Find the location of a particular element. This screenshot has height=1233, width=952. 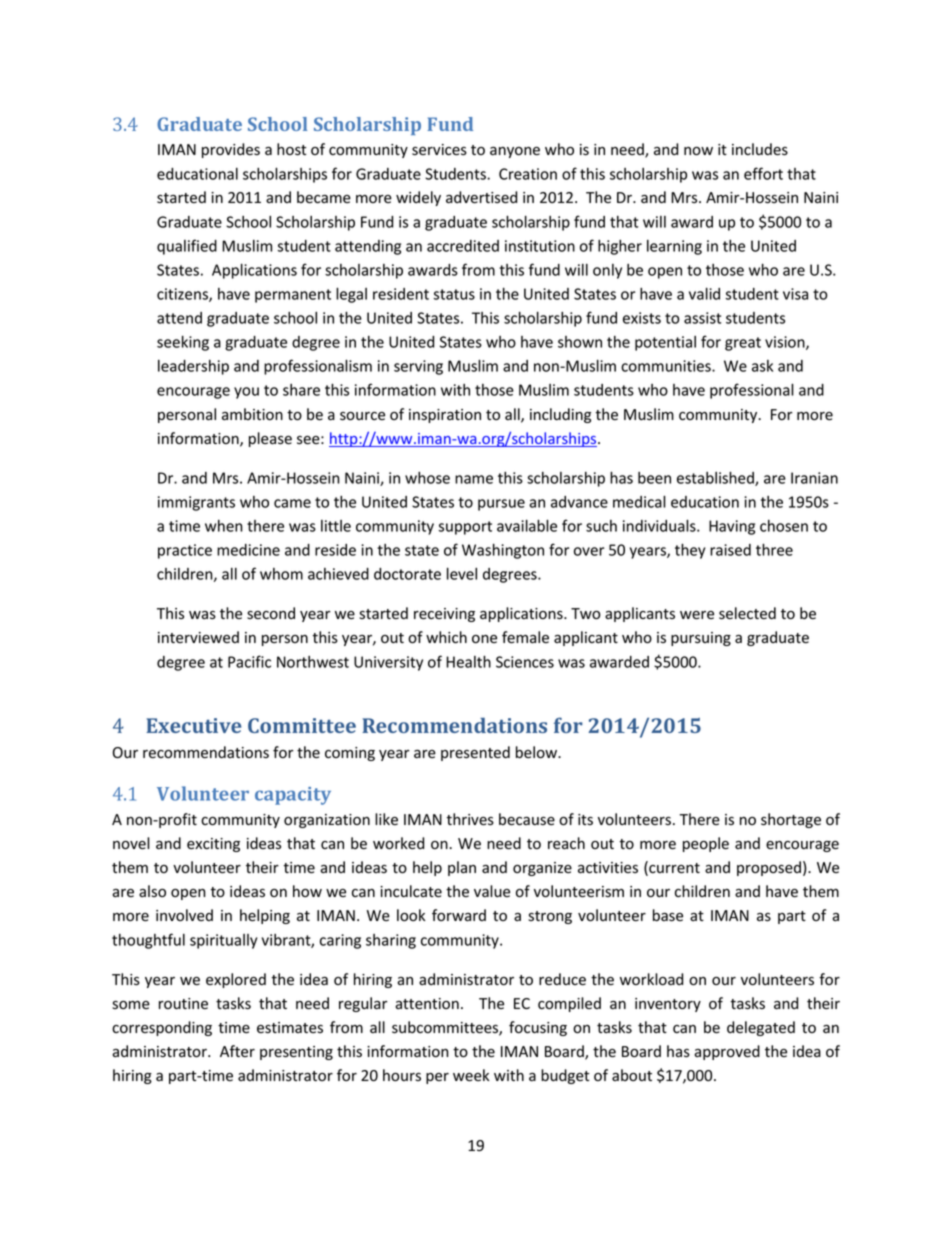

After is located at coordinates (237, 1051).
